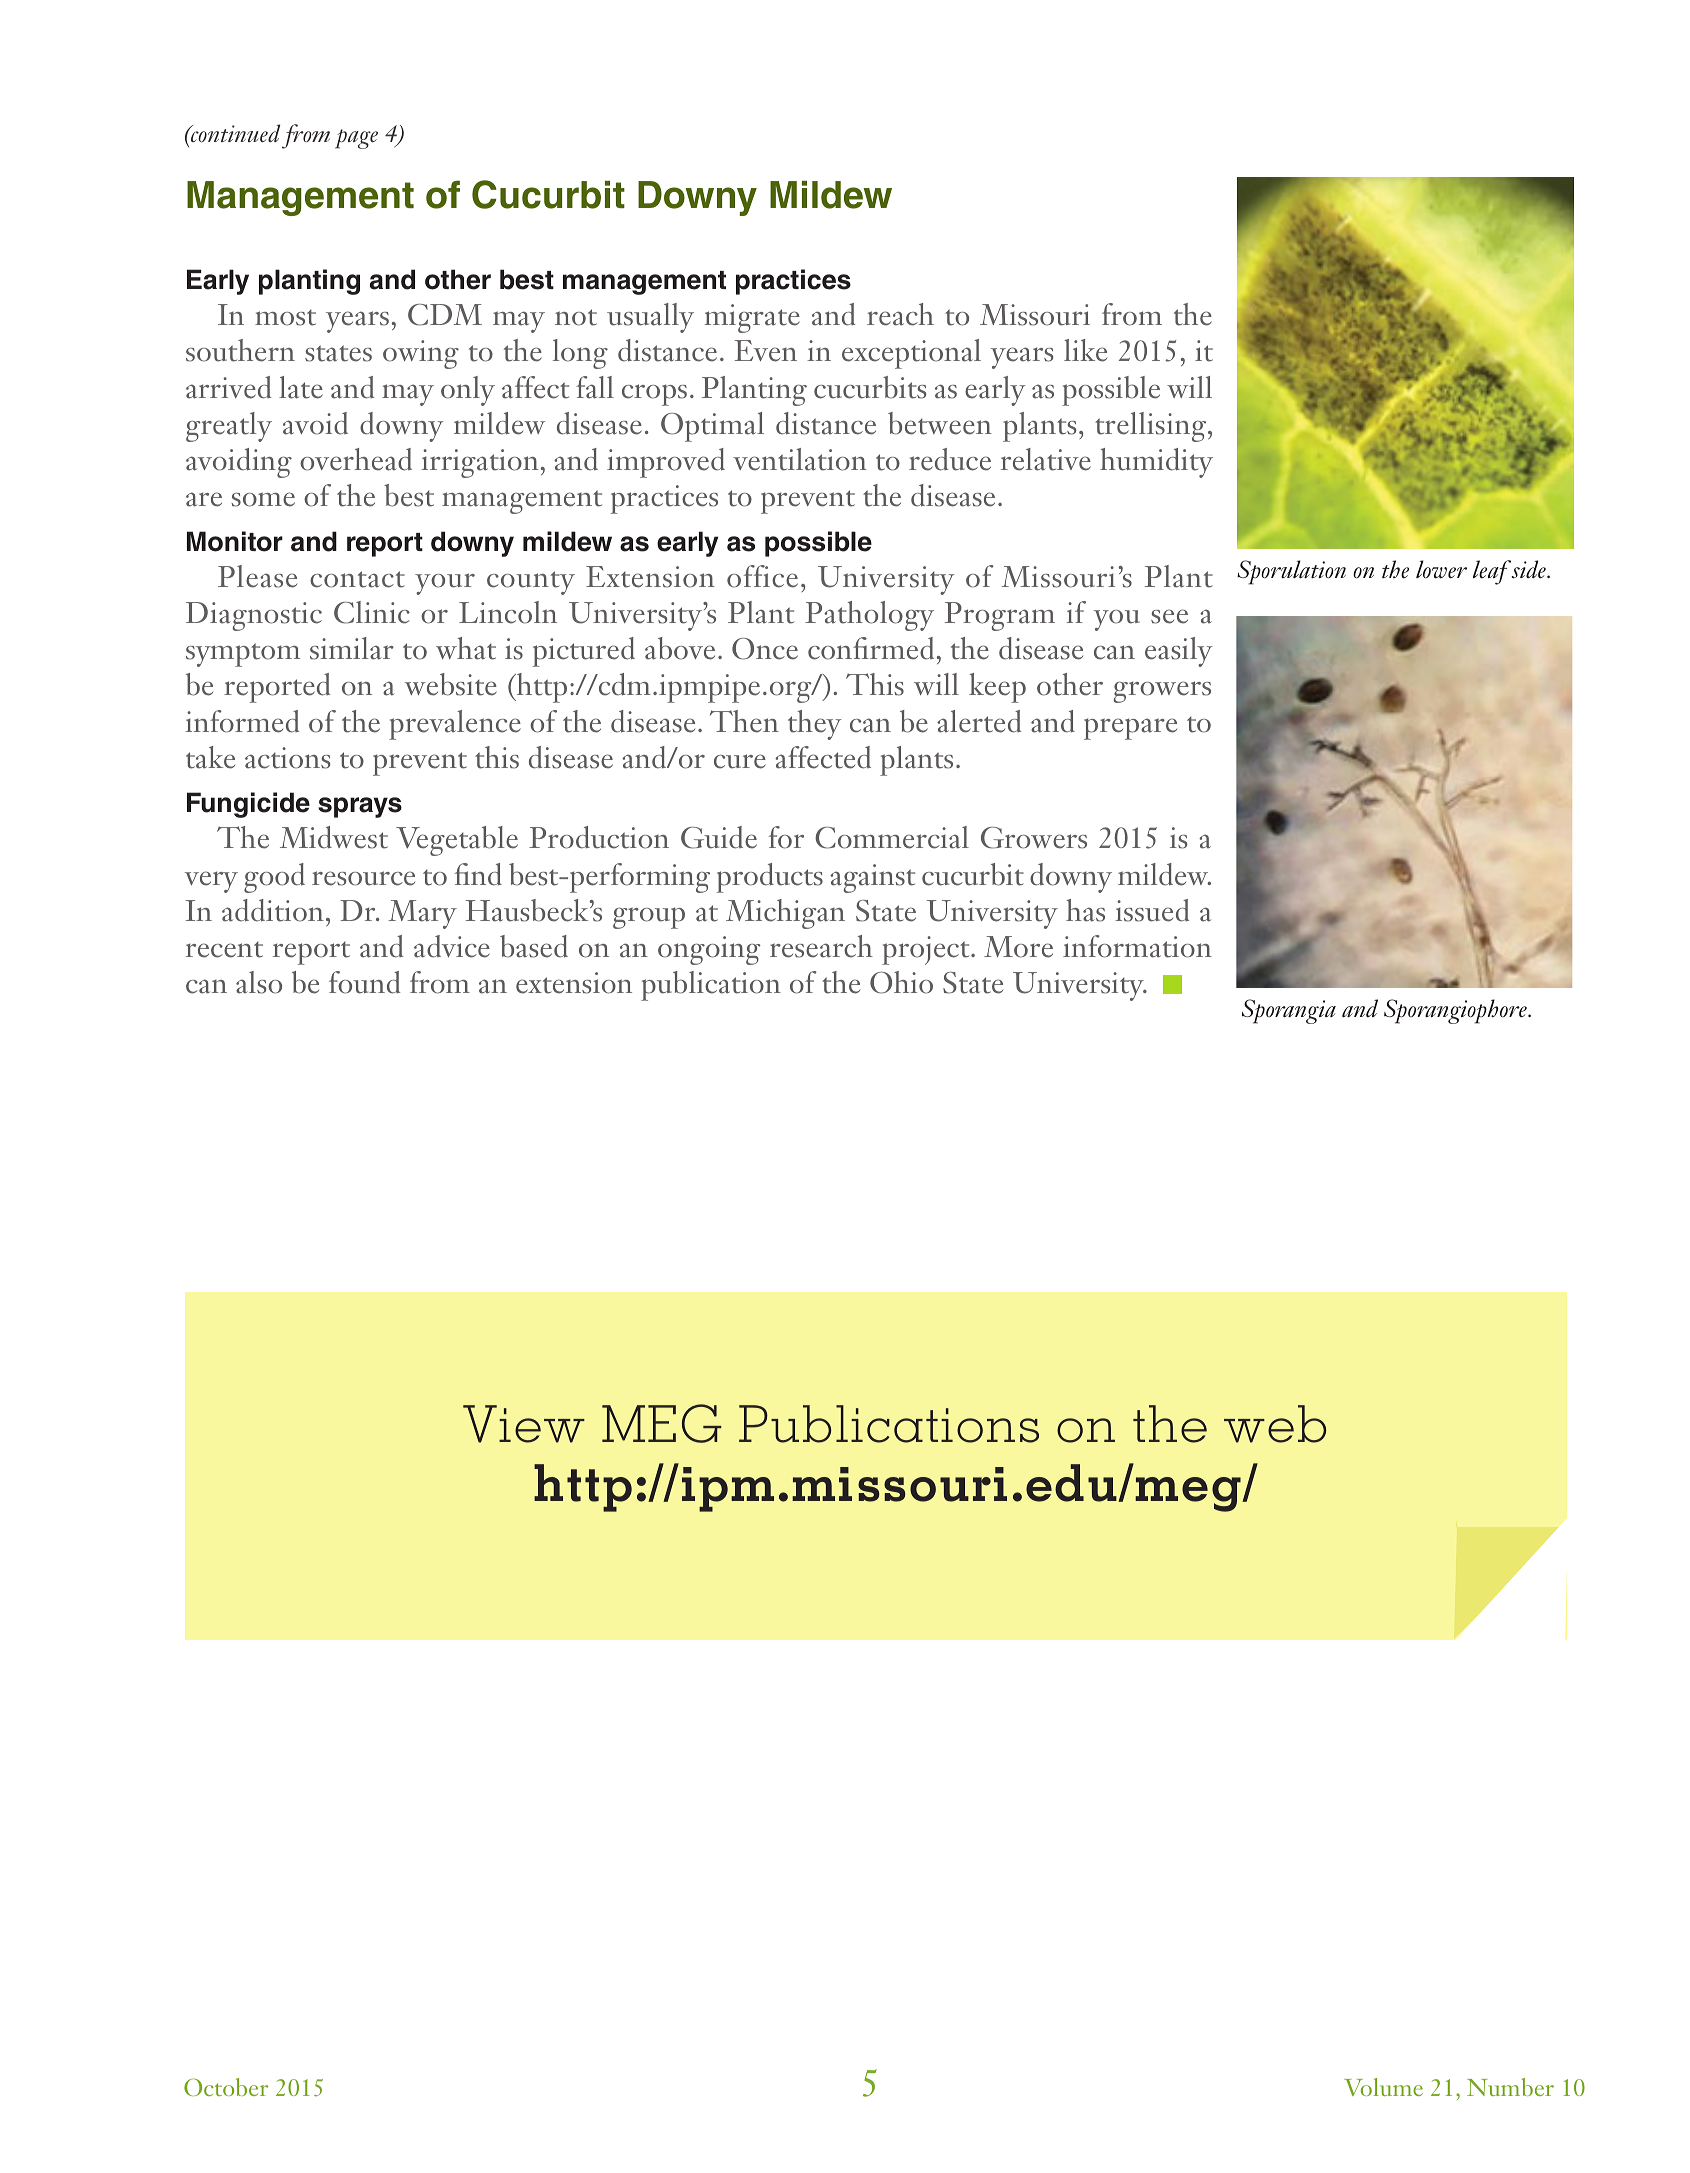 This image has width=1690, height=2173. Describe the element at coordinates (901, 982) in the image. I see `Ohio` at that location.
